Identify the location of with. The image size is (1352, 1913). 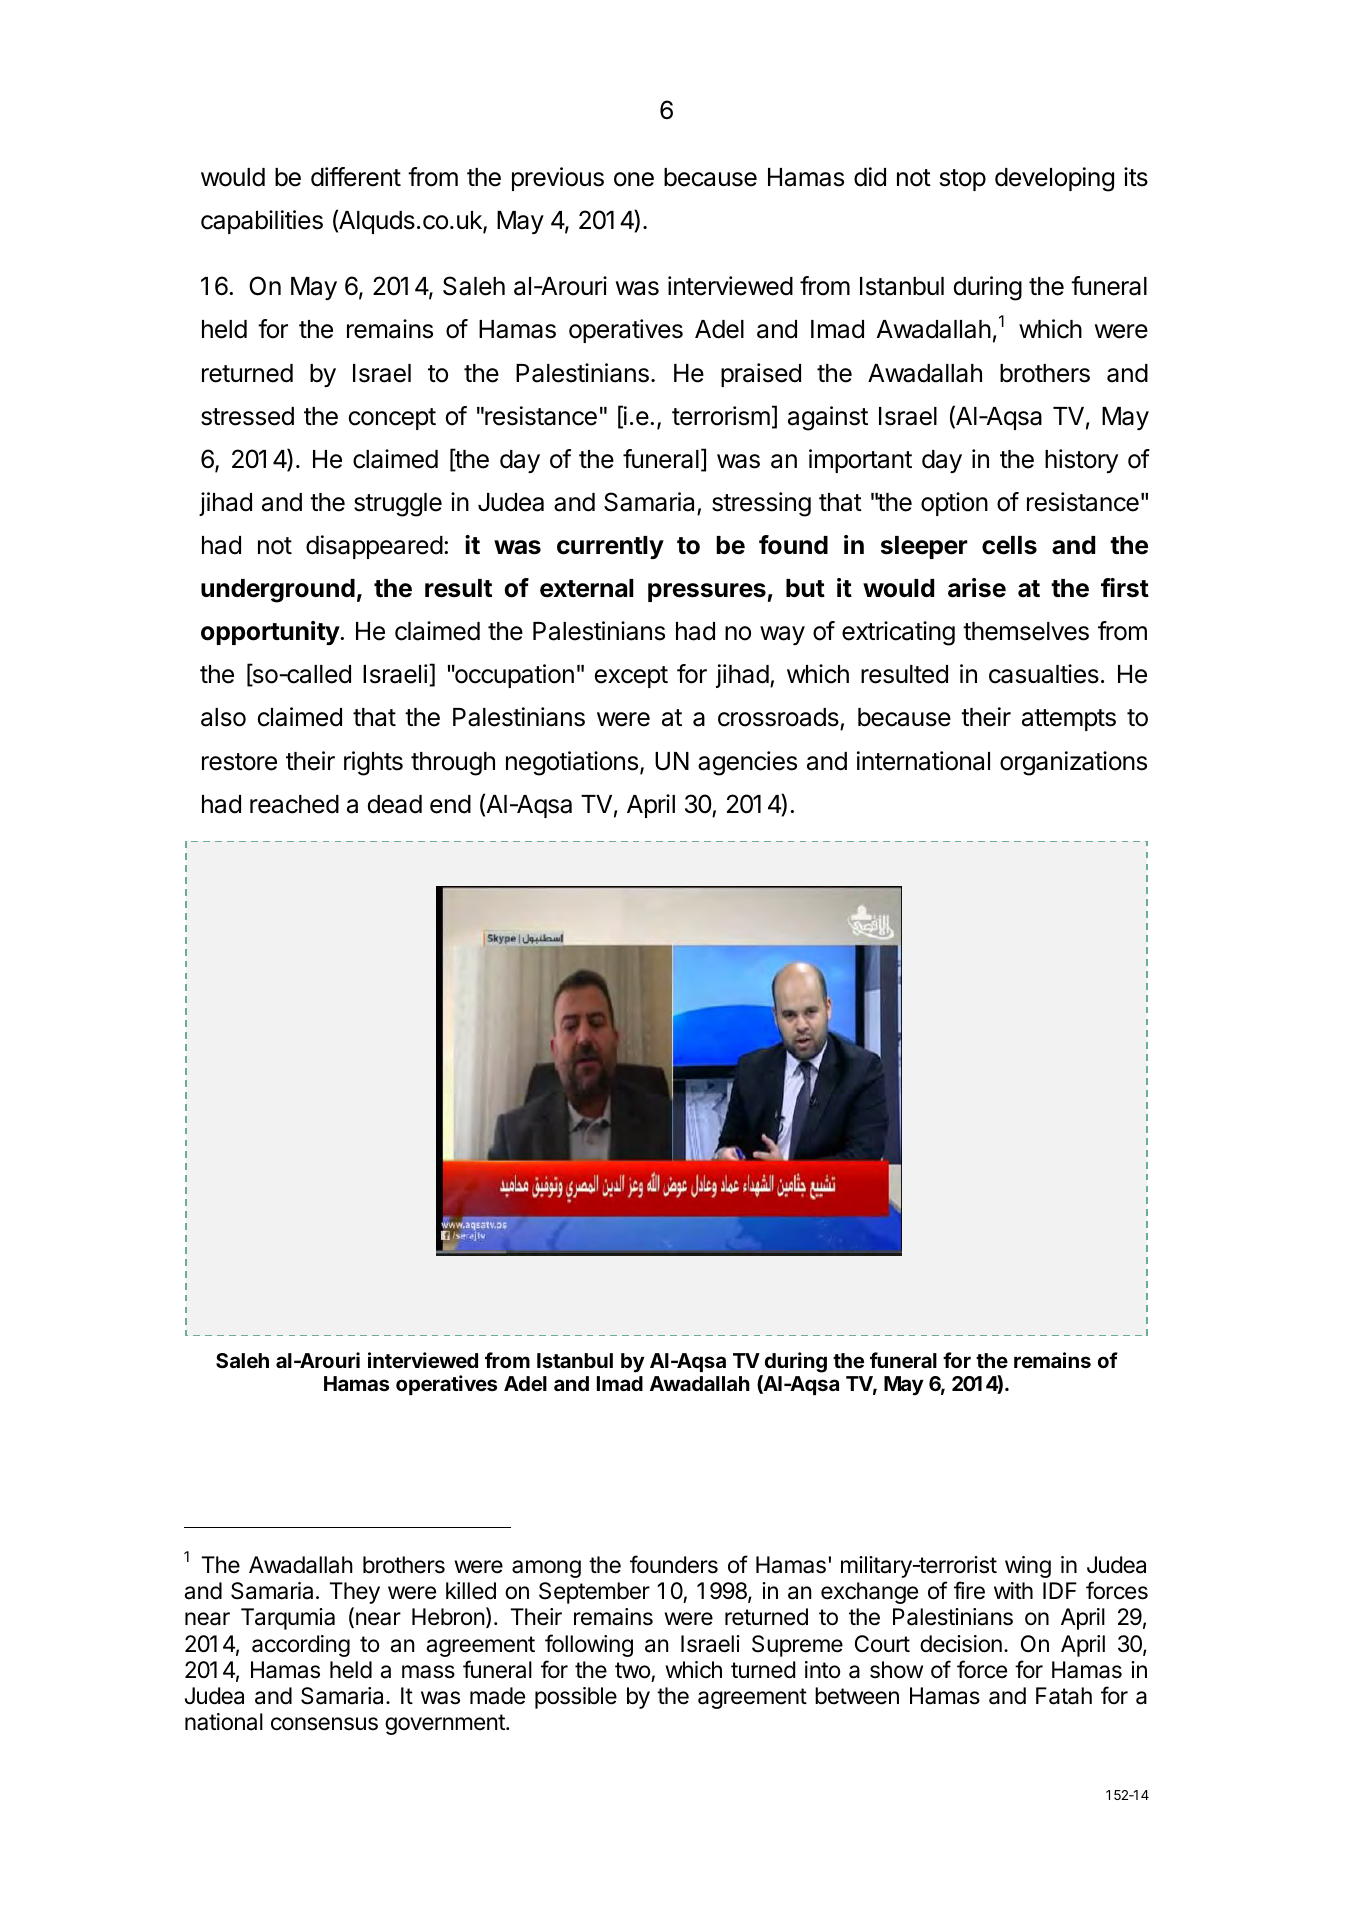
(1013, 1590).
